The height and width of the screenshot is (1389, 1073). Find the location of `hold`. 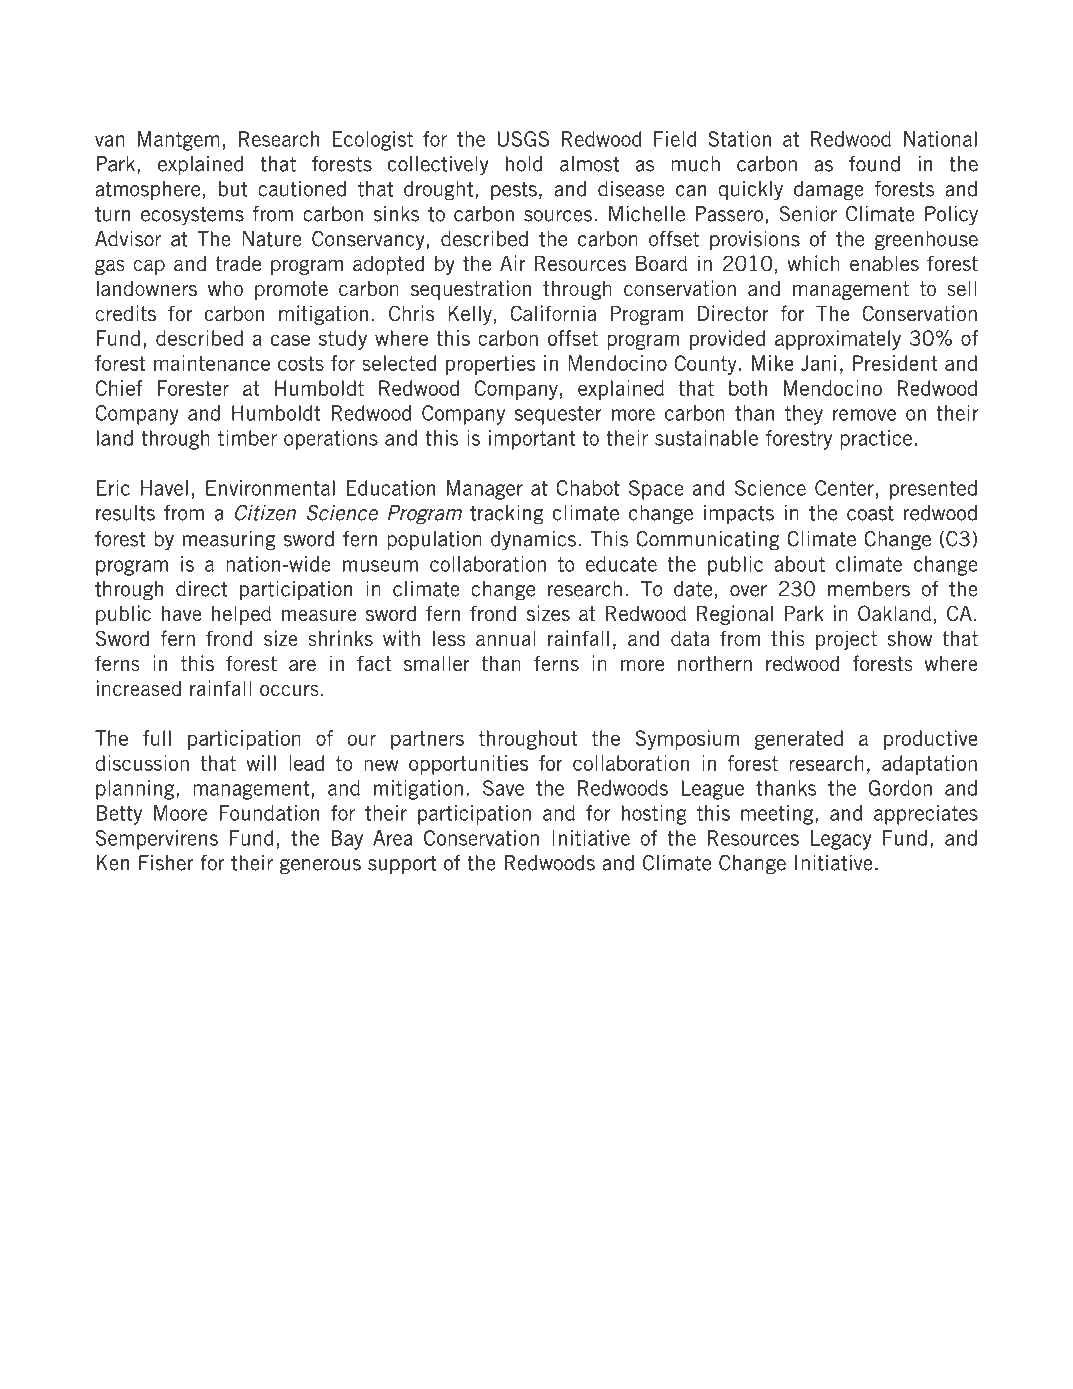

hold is located at coordinates (524, 164).
